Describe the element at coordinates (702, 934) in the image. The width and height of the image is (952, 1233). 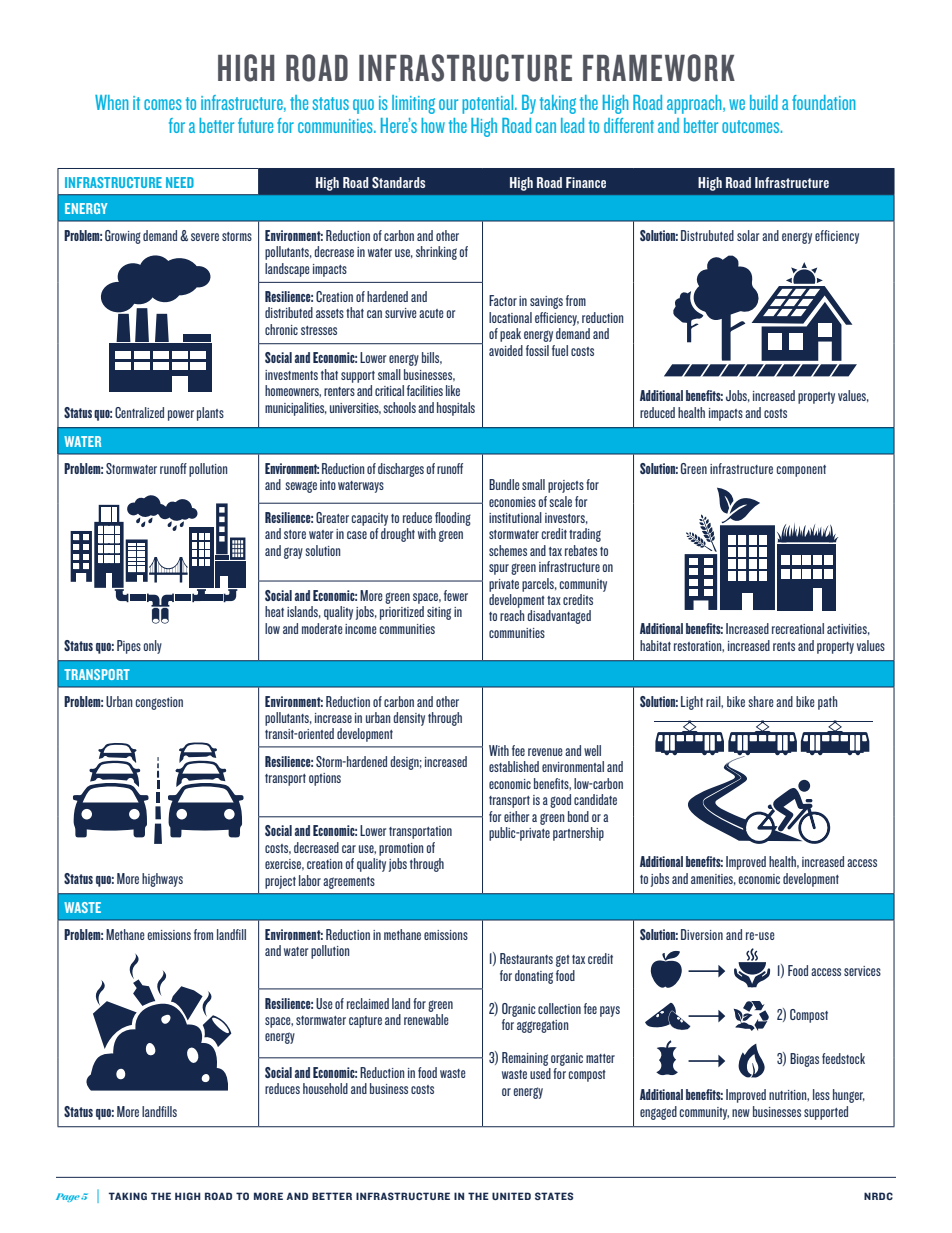
I see `Diversion` at that location.
